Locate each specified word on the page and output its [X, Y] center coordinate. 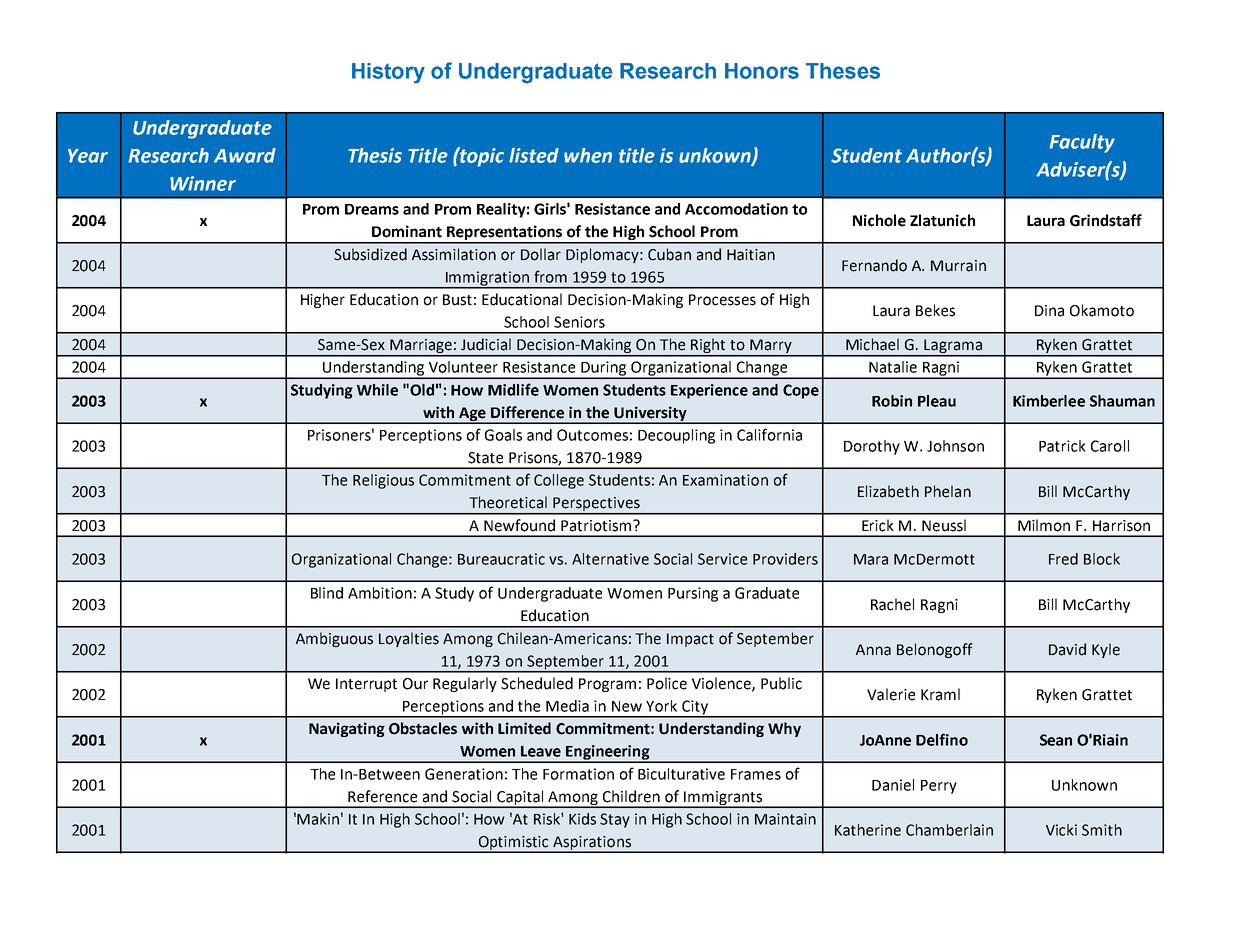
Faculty [1082, 143]
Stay [615, 820]
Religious [383, 481]
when [588, 155]
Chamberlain [949, 830]
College [559, 481]
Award [245, 155]
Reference [382, 796]
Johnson [955, 446]
